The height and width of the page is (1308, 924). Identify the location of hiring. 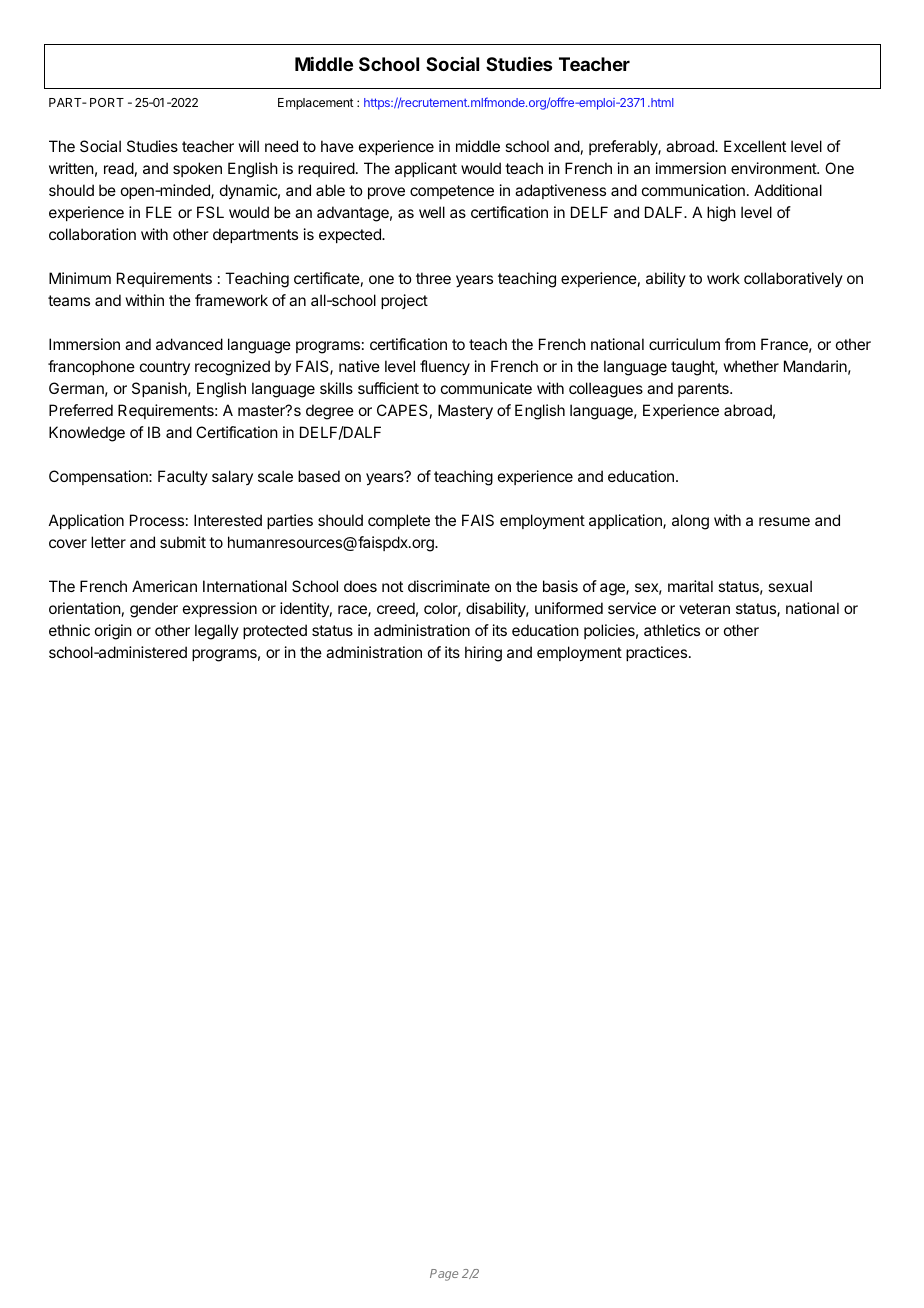
(483, 654).
